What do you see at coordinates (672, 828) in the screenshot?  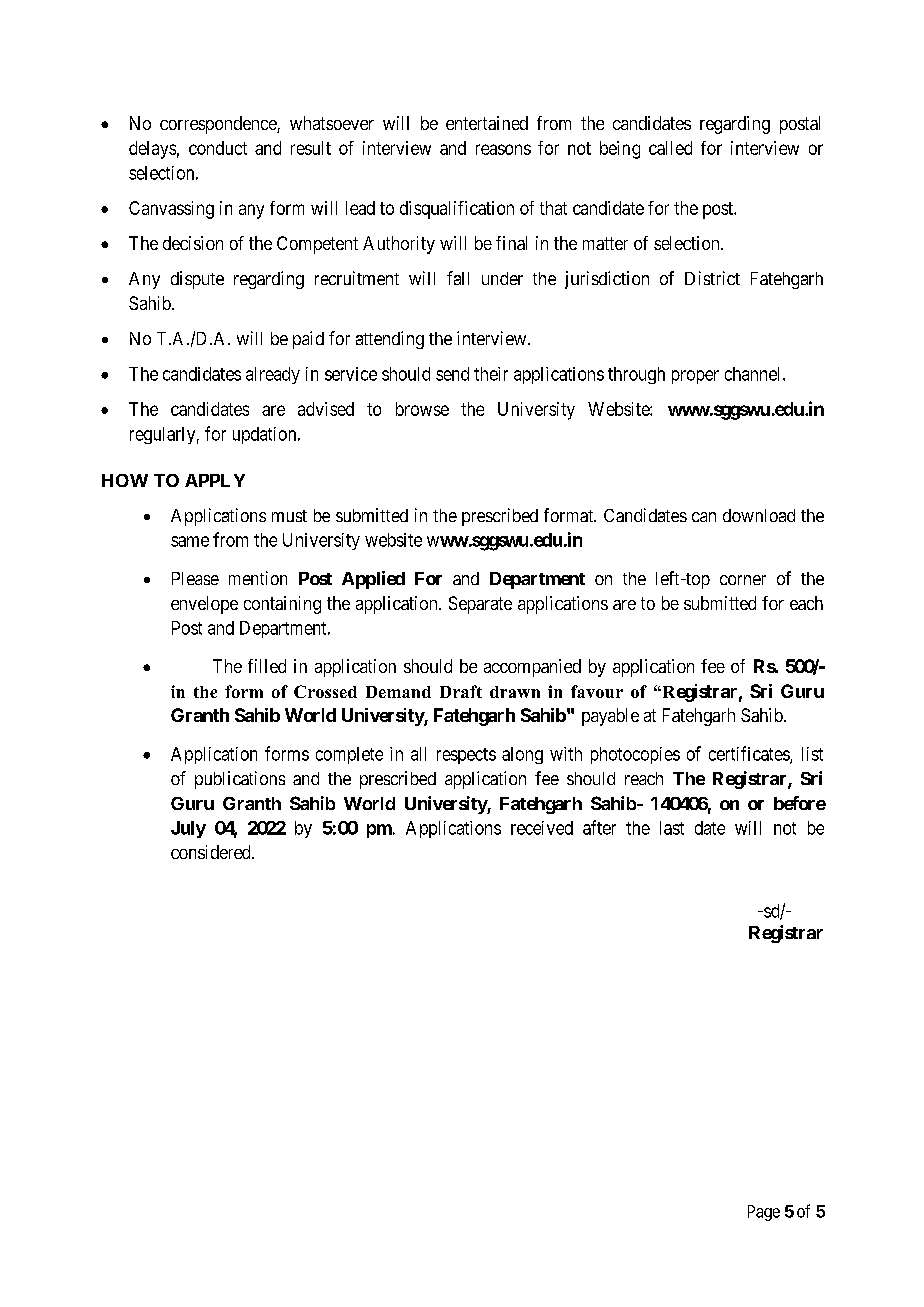 I see `last` at bounding box center [672, 828].
